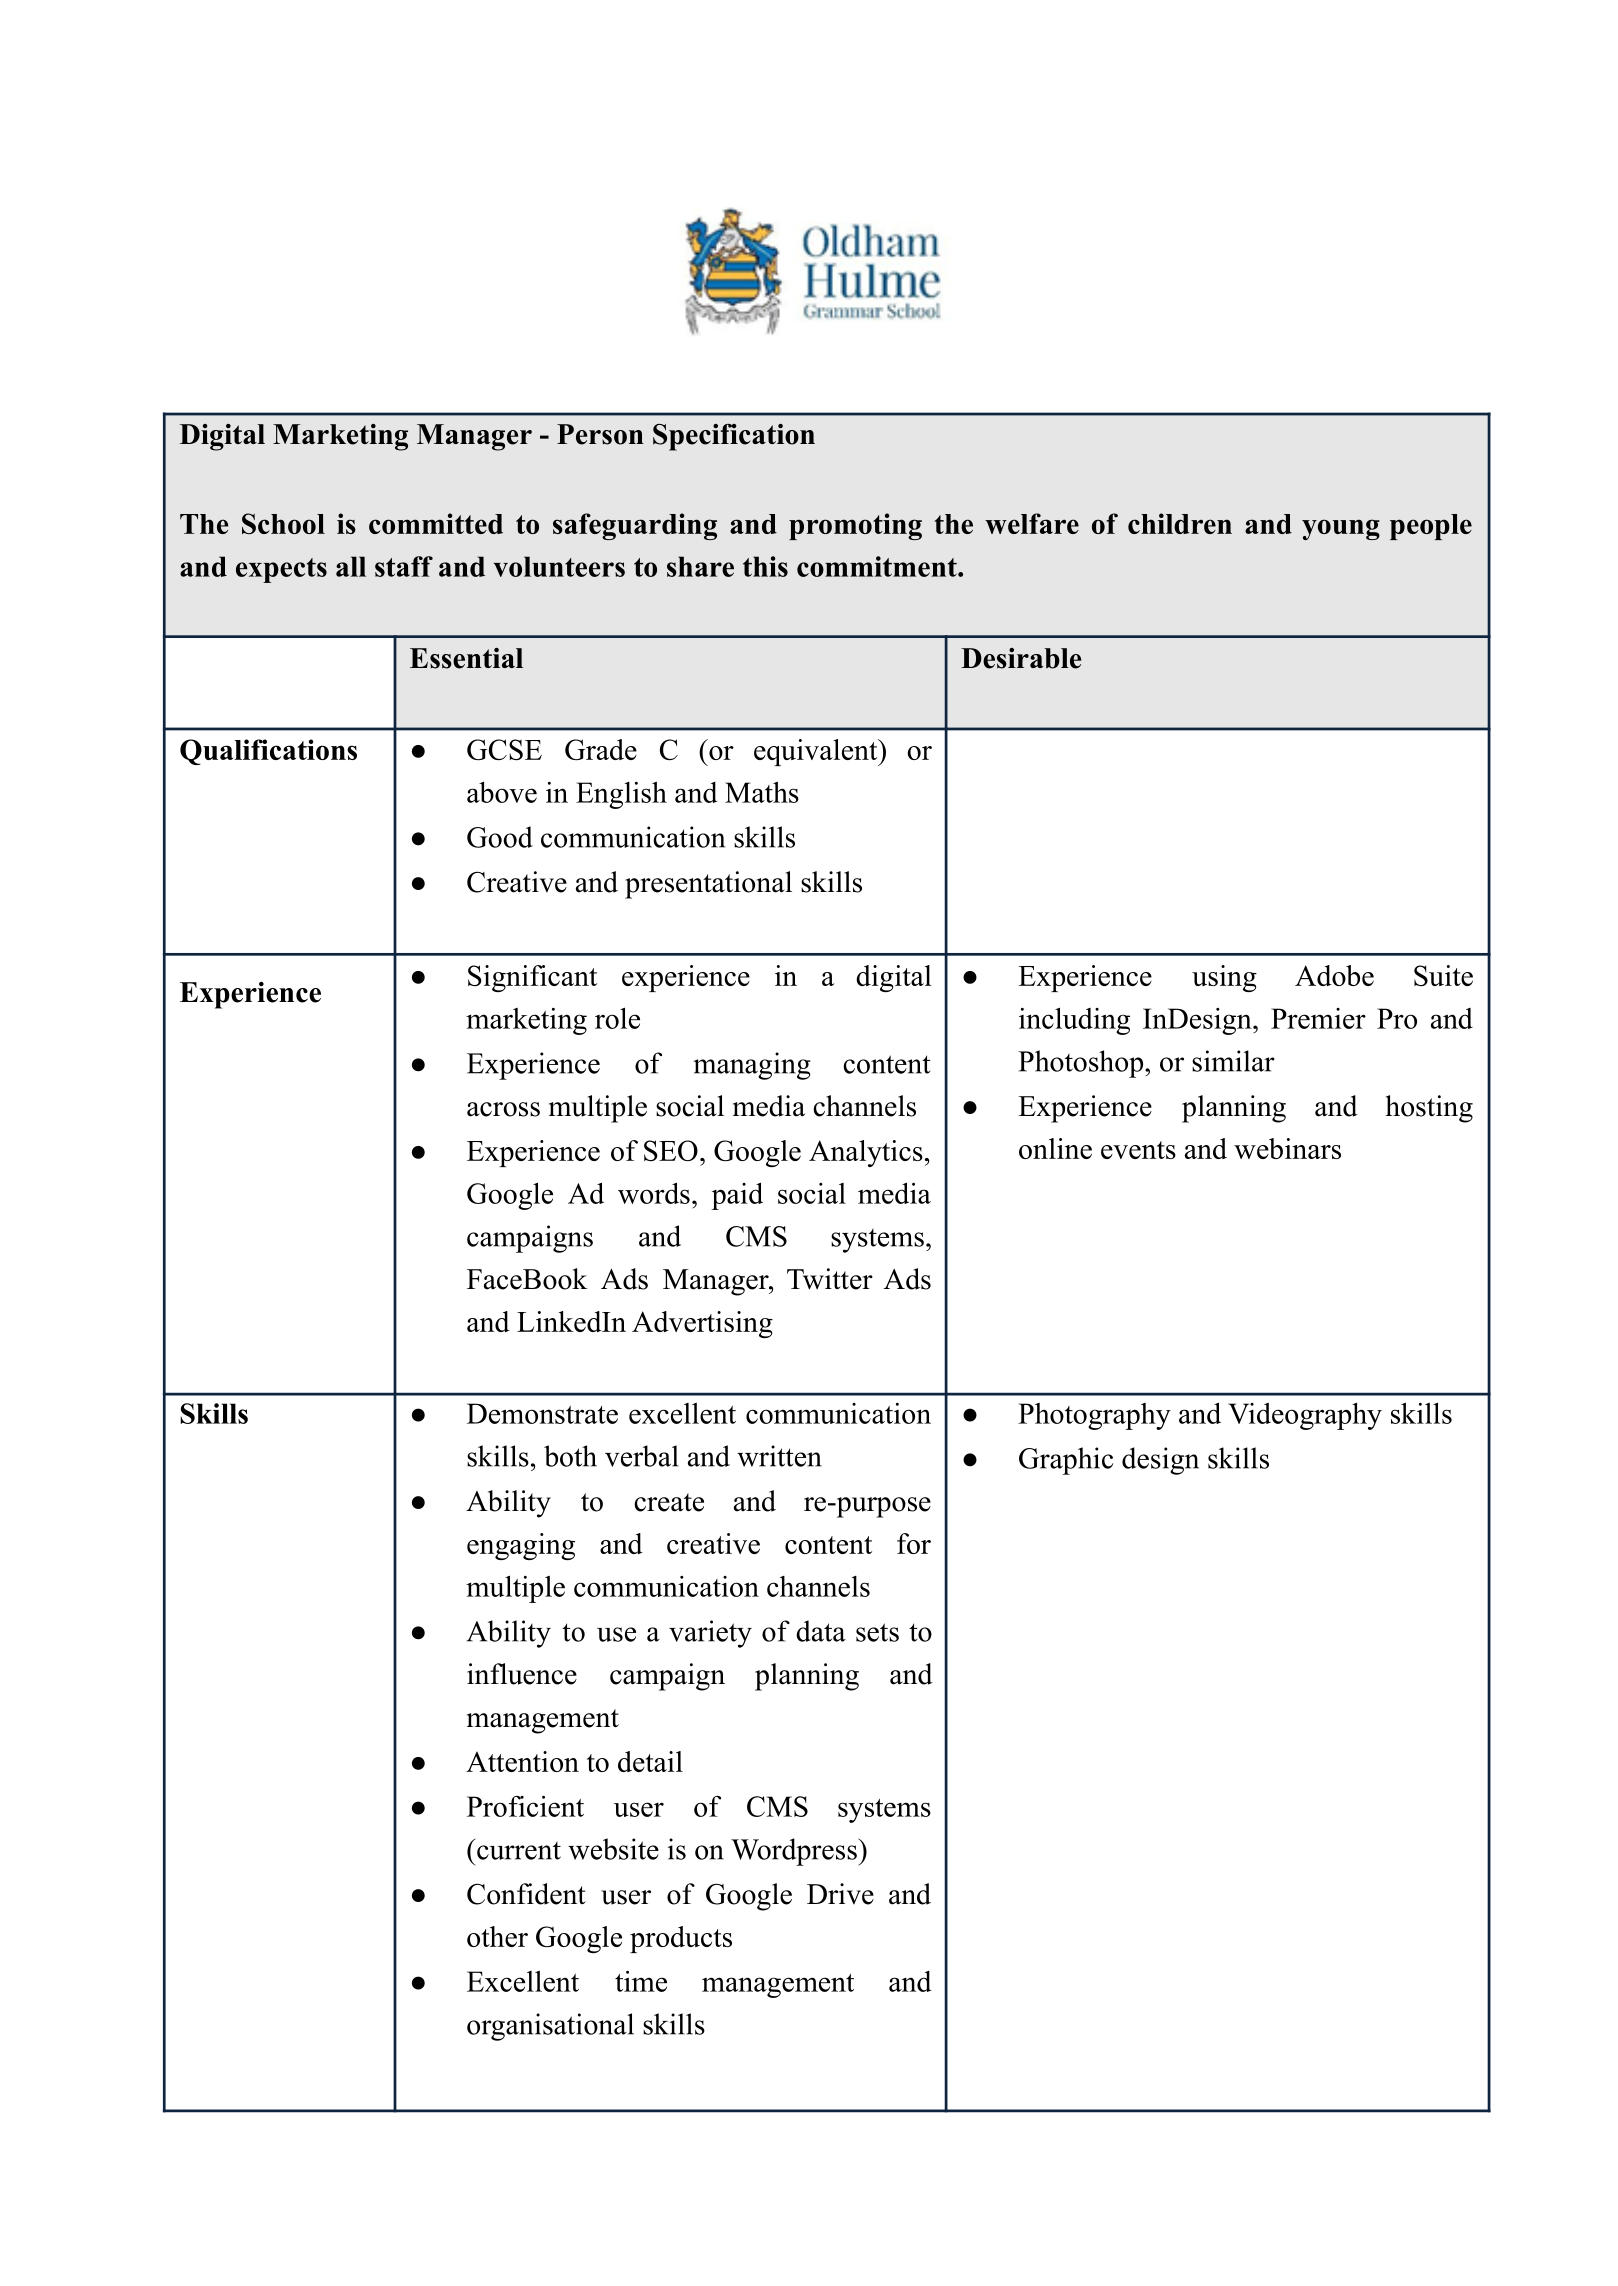 The height and width of the page is (2286, 1618). Describe the element at coordinates (855, 526) in the page. I see `promoting` at that location.
